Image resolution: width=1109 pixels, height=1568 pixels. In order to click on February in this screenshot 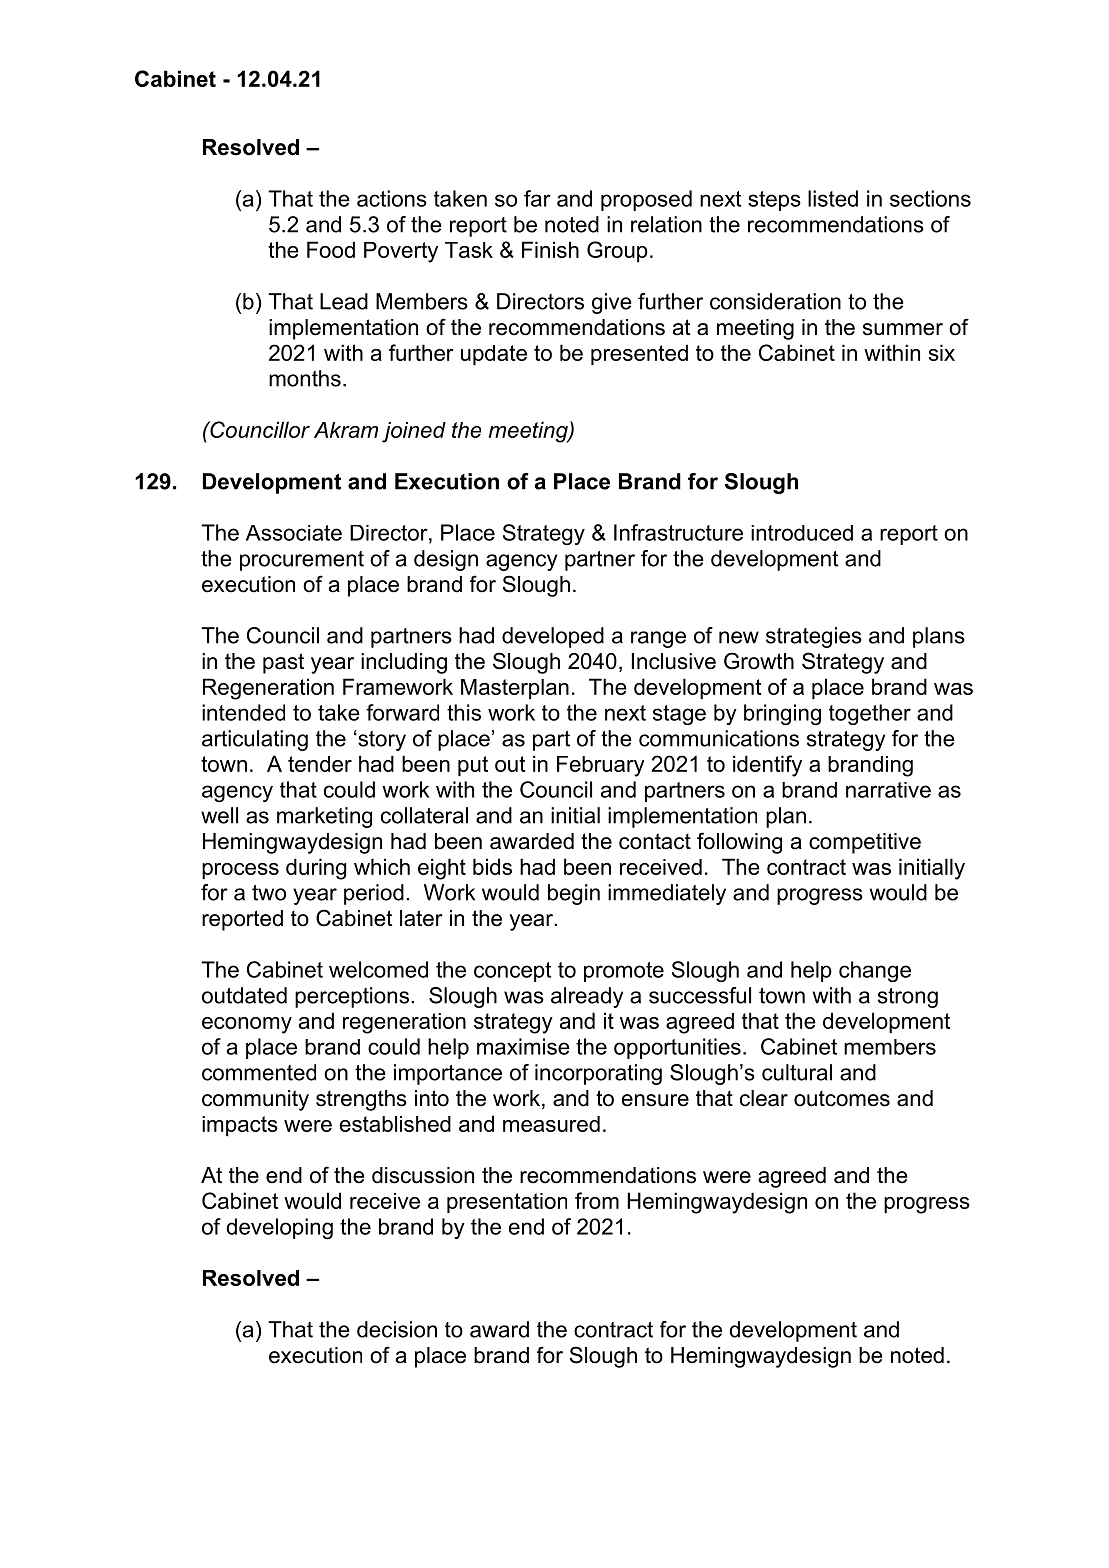, I will do `click(600, 766)`.
